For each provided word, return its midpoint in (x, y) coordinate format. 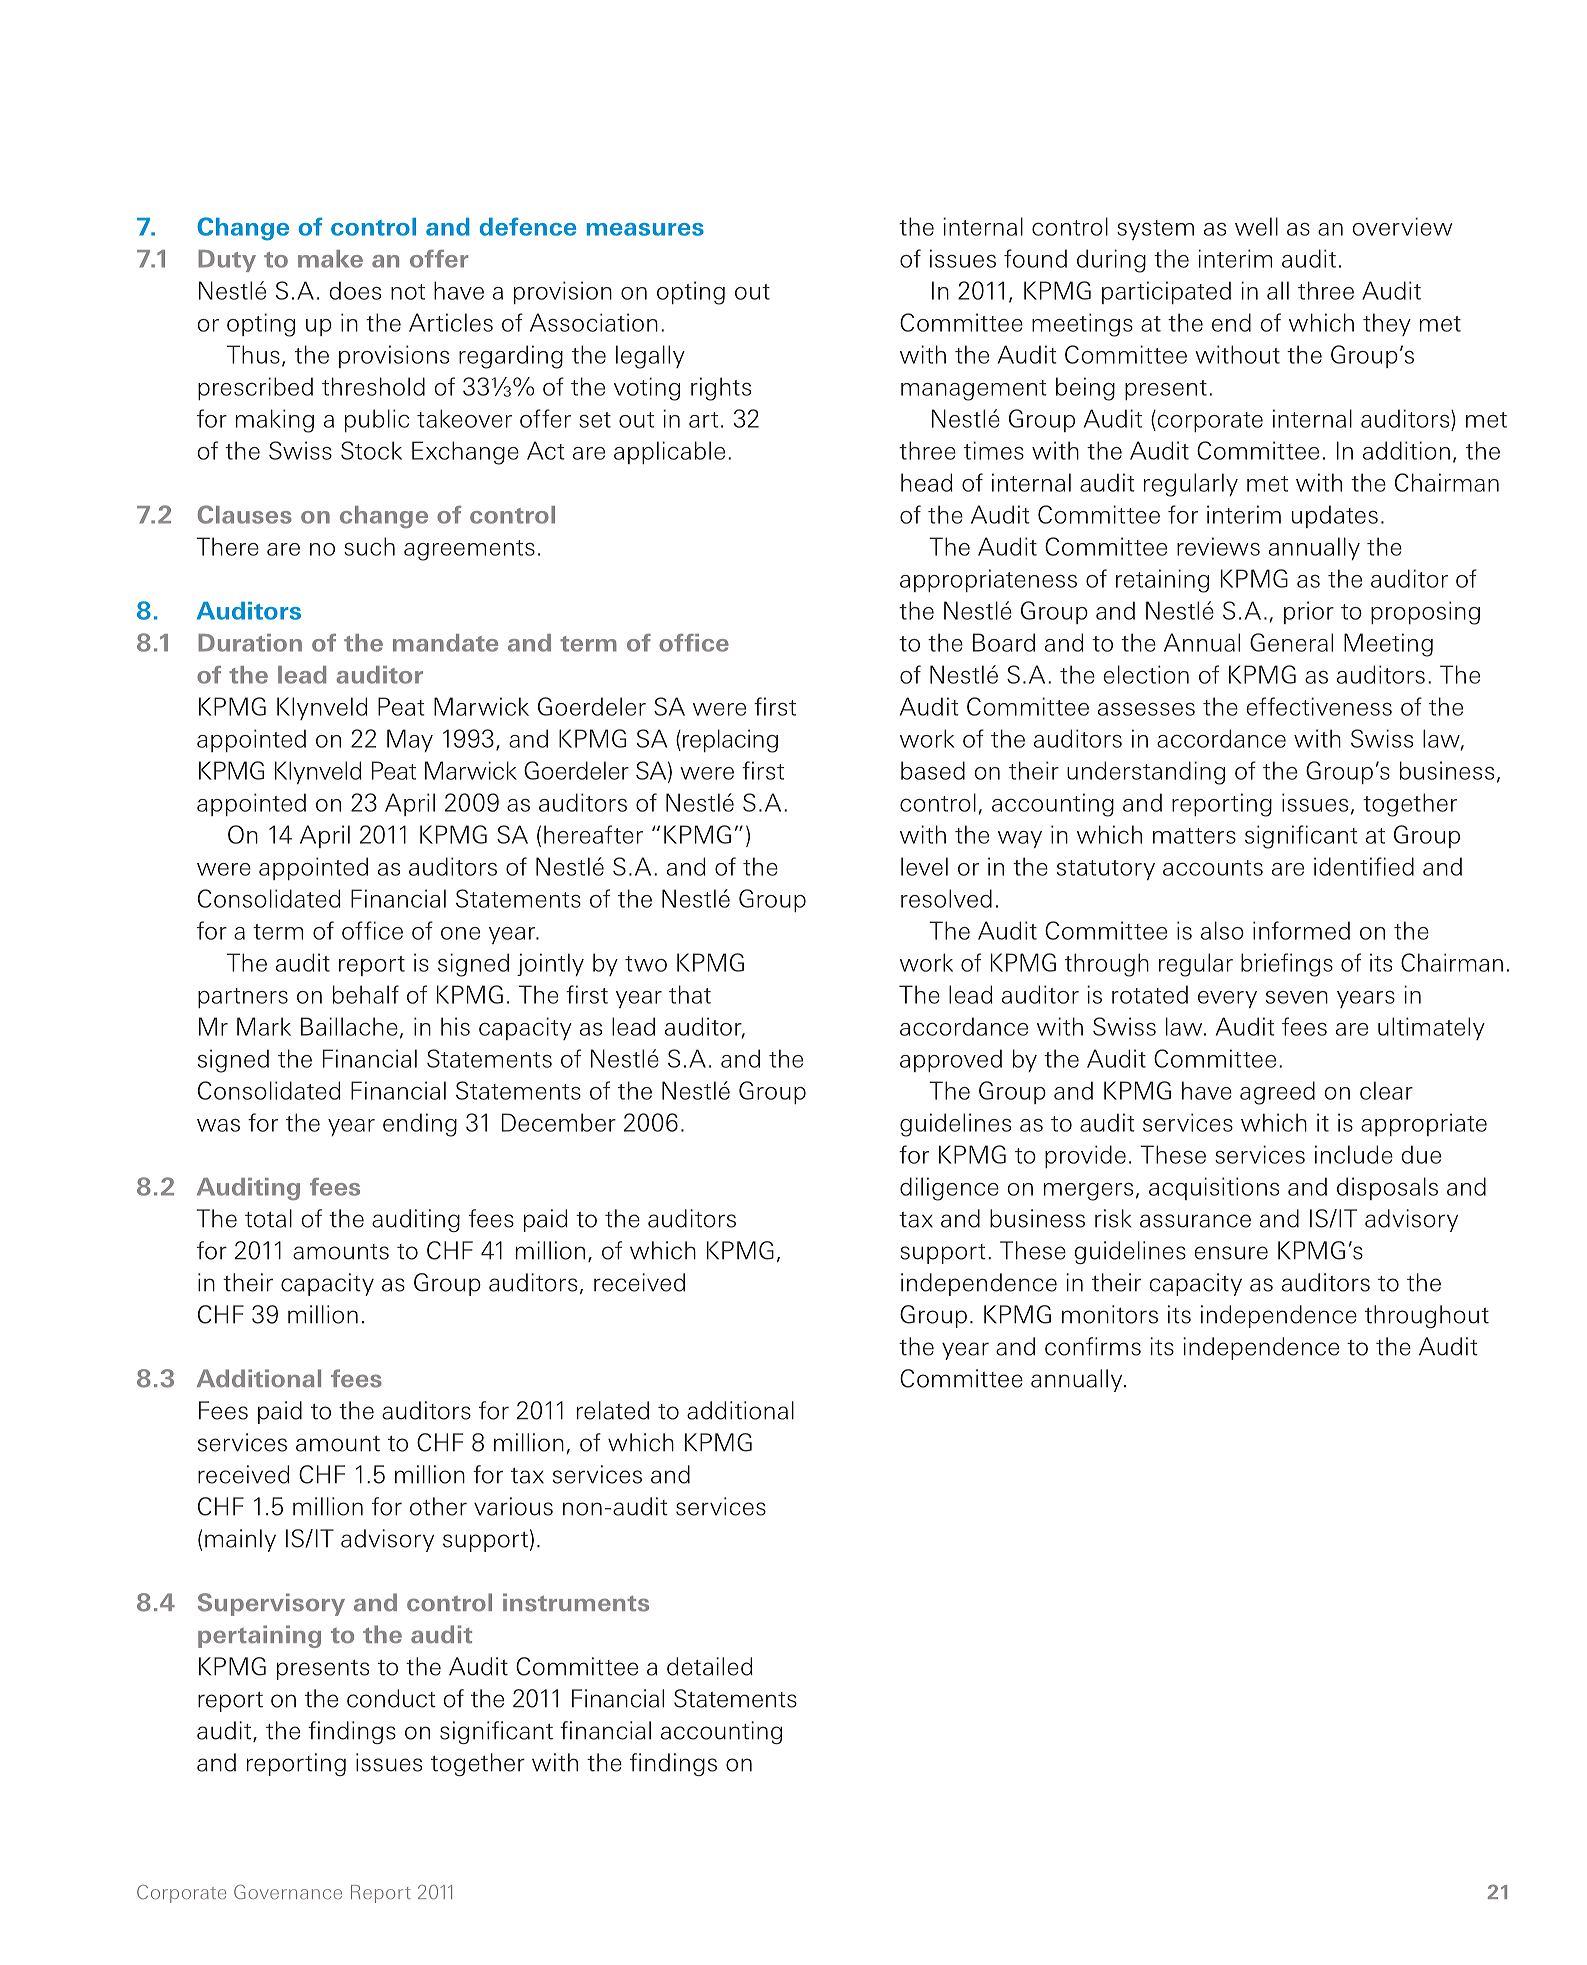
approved (951, 1060)
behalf (366, 994)
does (355, 290)
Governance (288, 1892)
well (1256, 226)
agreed (1277, 1093)
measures (645, 229)
